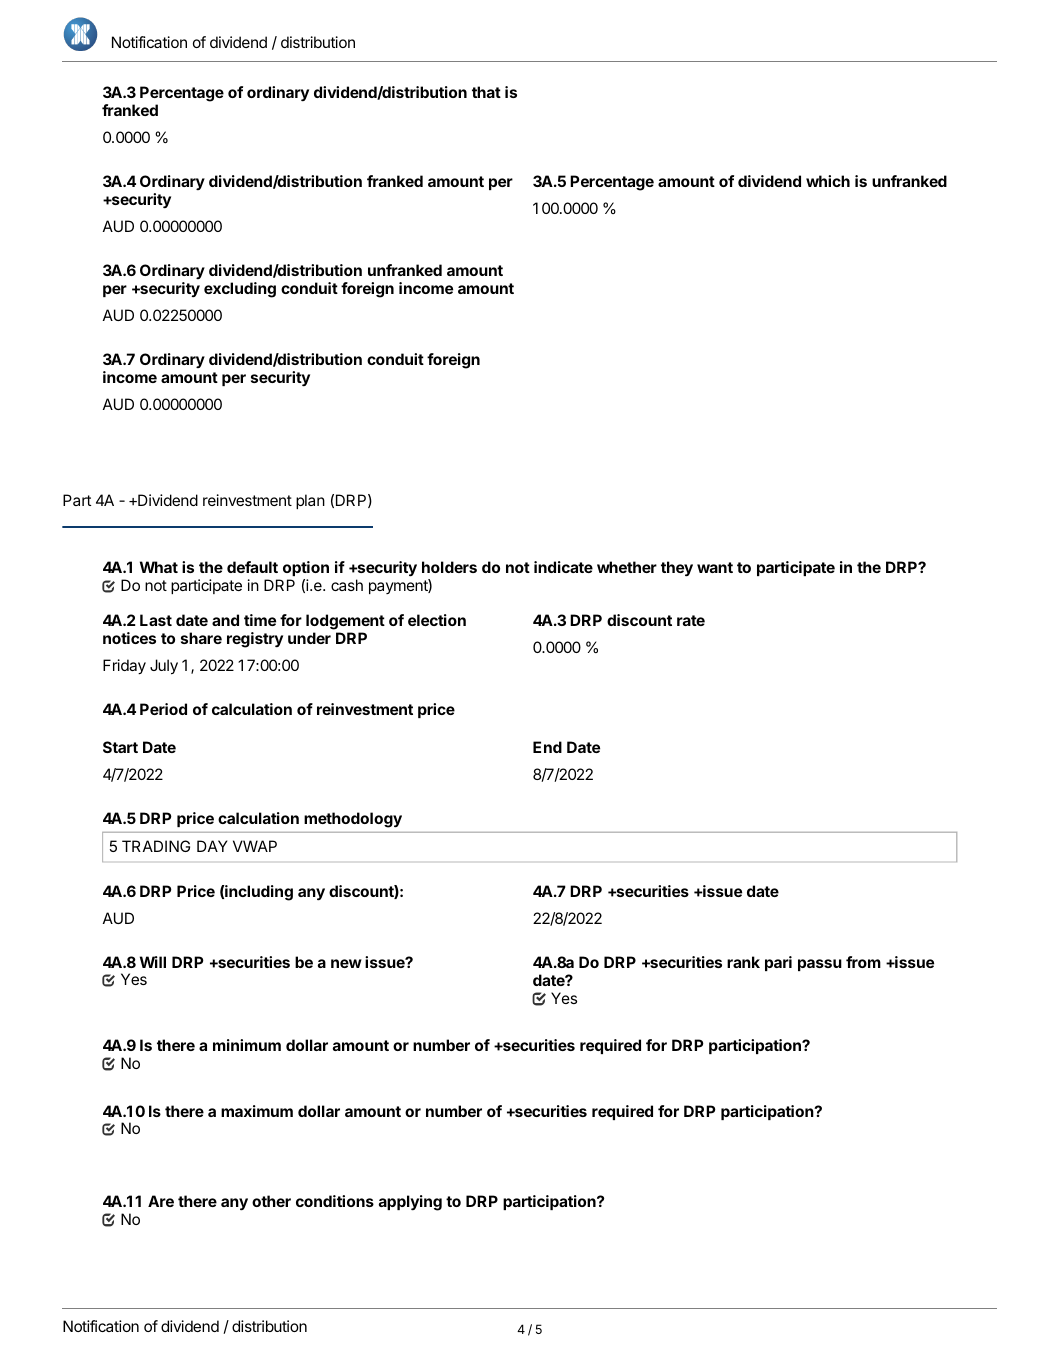 The height and width of the image is (1370, 1059). Describe the element at coordinates (828, 181) in the image. I see `which` at that location.
